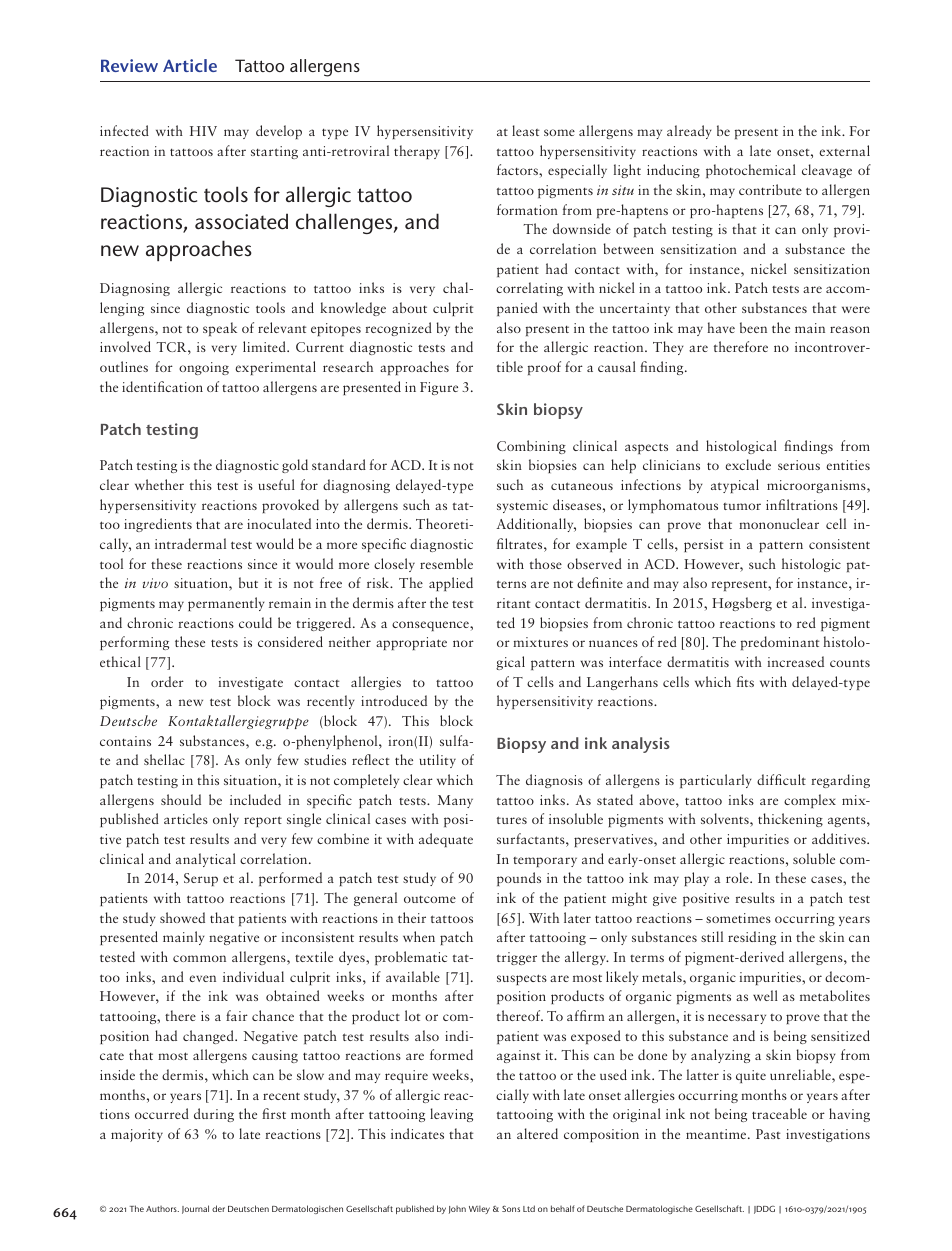 Image resolution: width=952 pixels, height=1251 pixels. What do you see at coordinates (203, 131) in the document?
I see `HIV` at bounding box center [203, 131].
